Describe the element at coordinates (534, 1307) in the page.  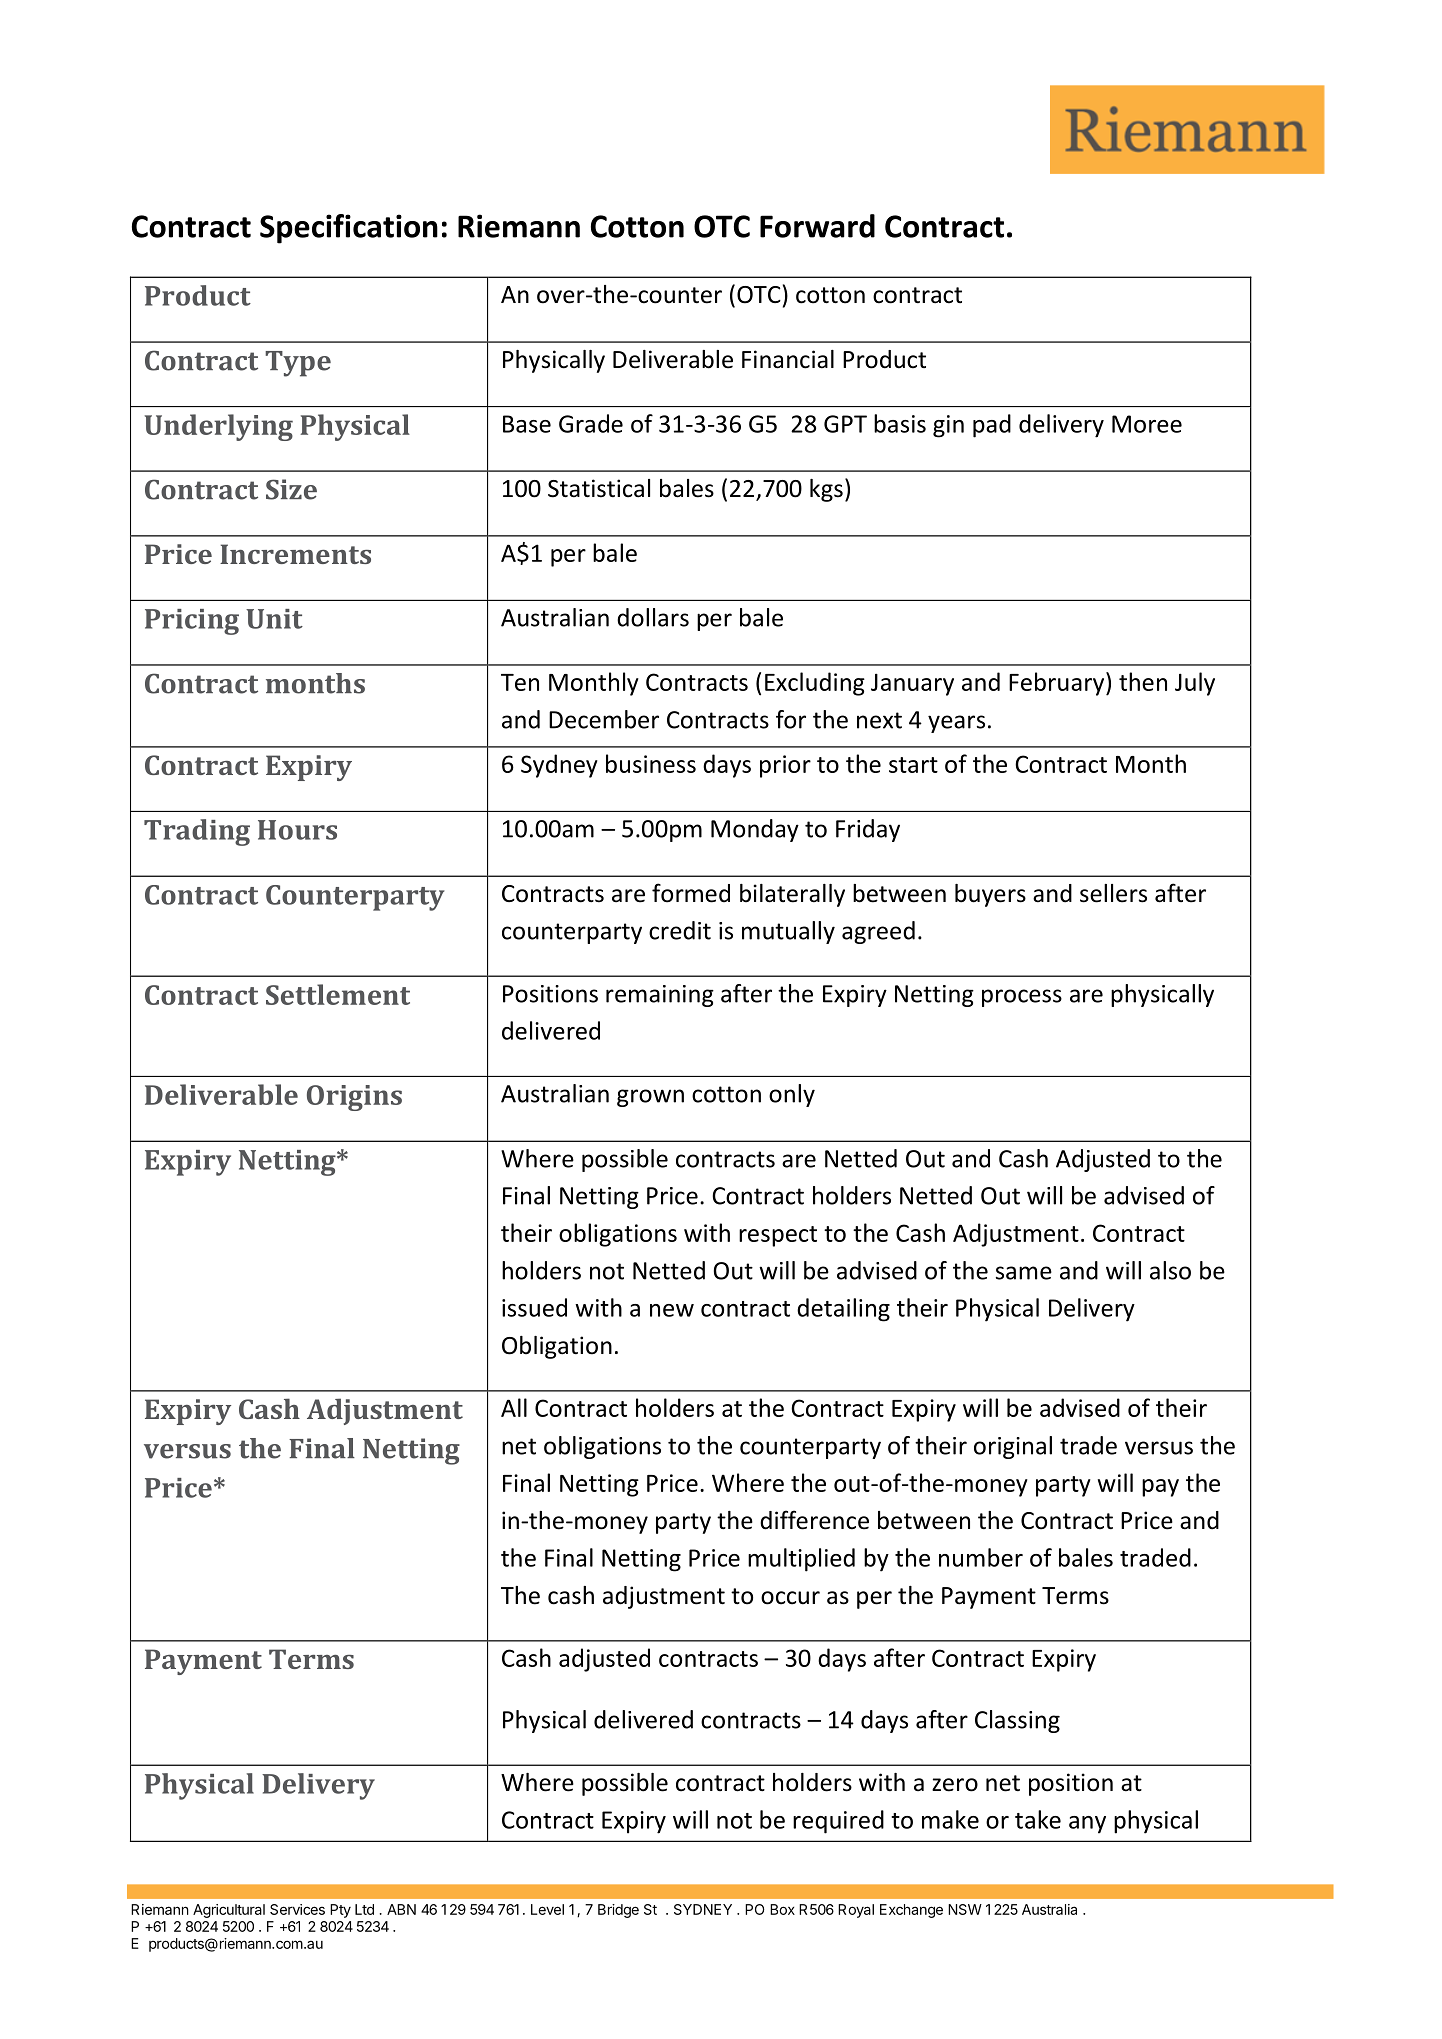
I see `issued` at that location.
